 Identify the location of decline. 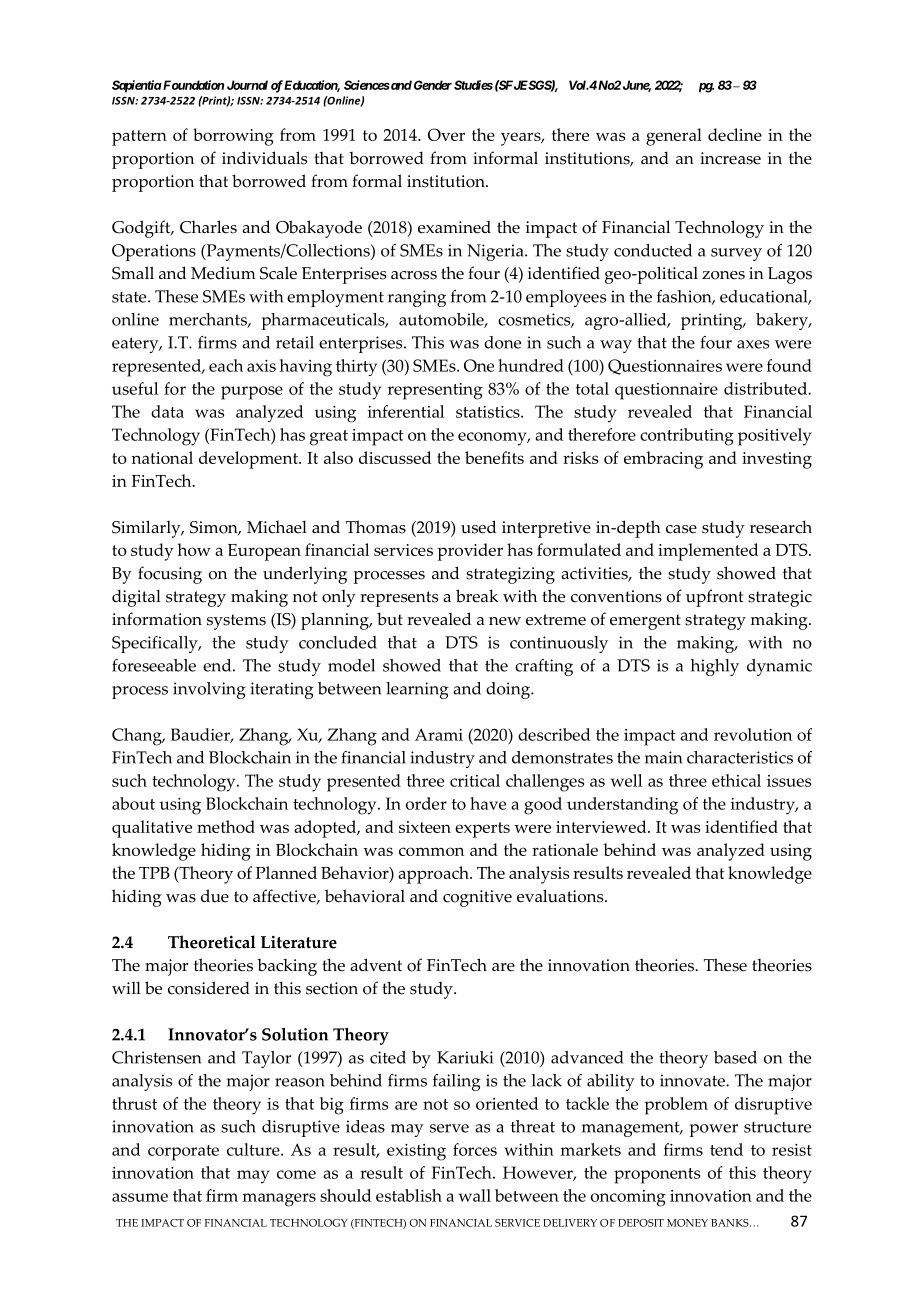
(735, 134).
